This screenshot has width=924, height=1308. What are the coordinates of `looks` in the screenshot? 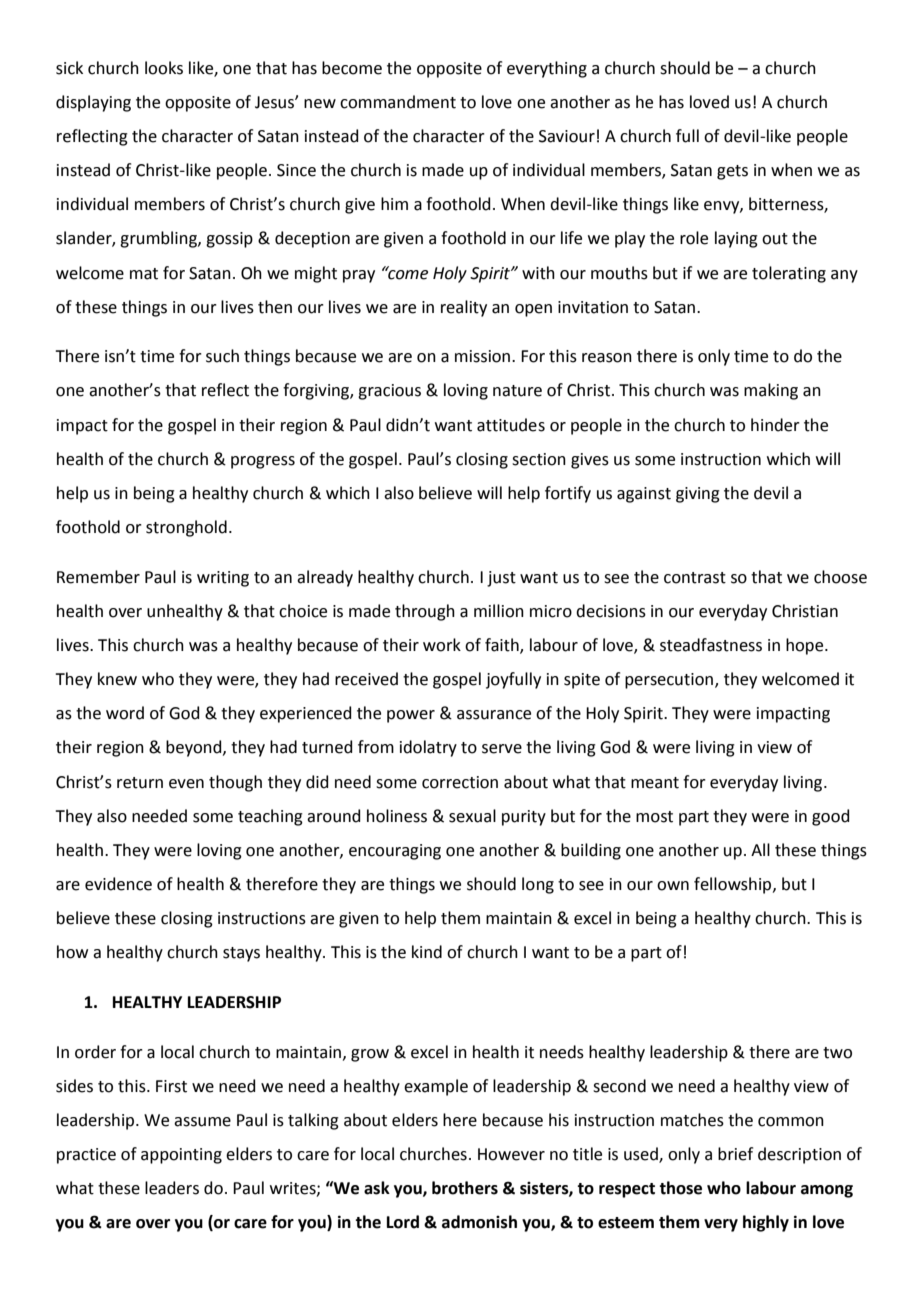 It's located at (164, 68).
